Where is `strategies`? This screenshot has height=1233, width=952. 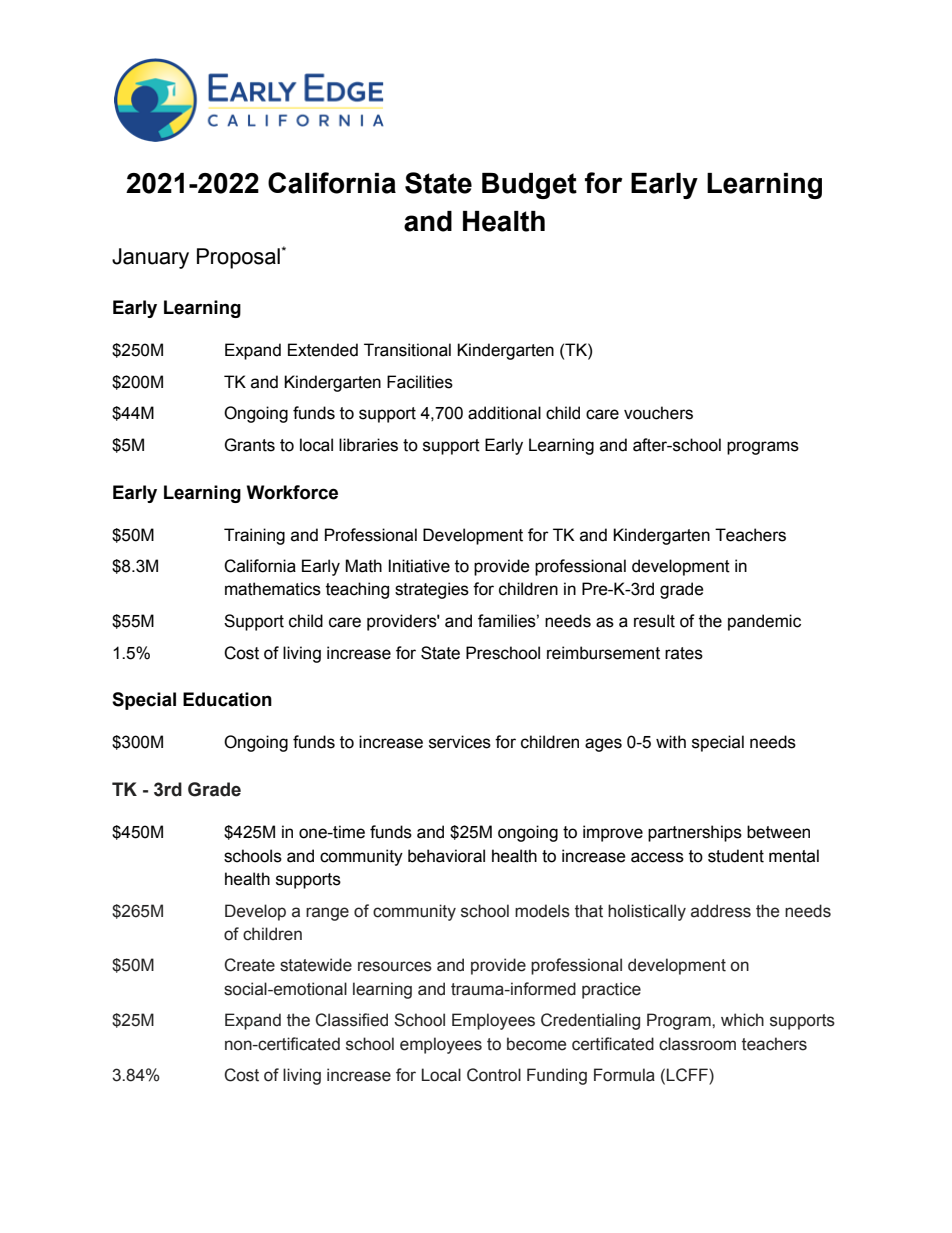 strategies is located at coordinates (432, 590).
